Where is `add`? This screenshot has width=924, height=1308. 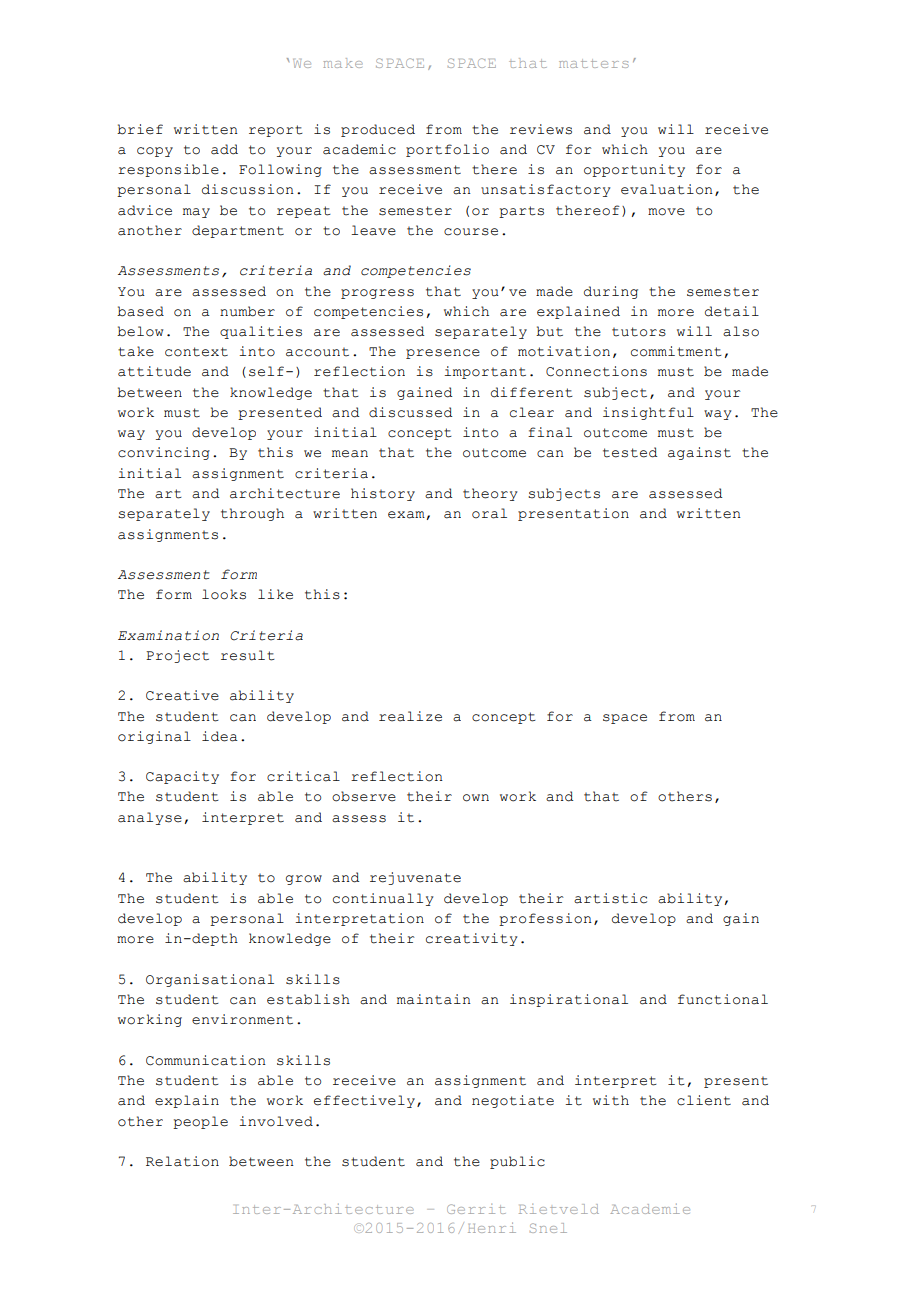
add is located at coordinates (224, 149).
